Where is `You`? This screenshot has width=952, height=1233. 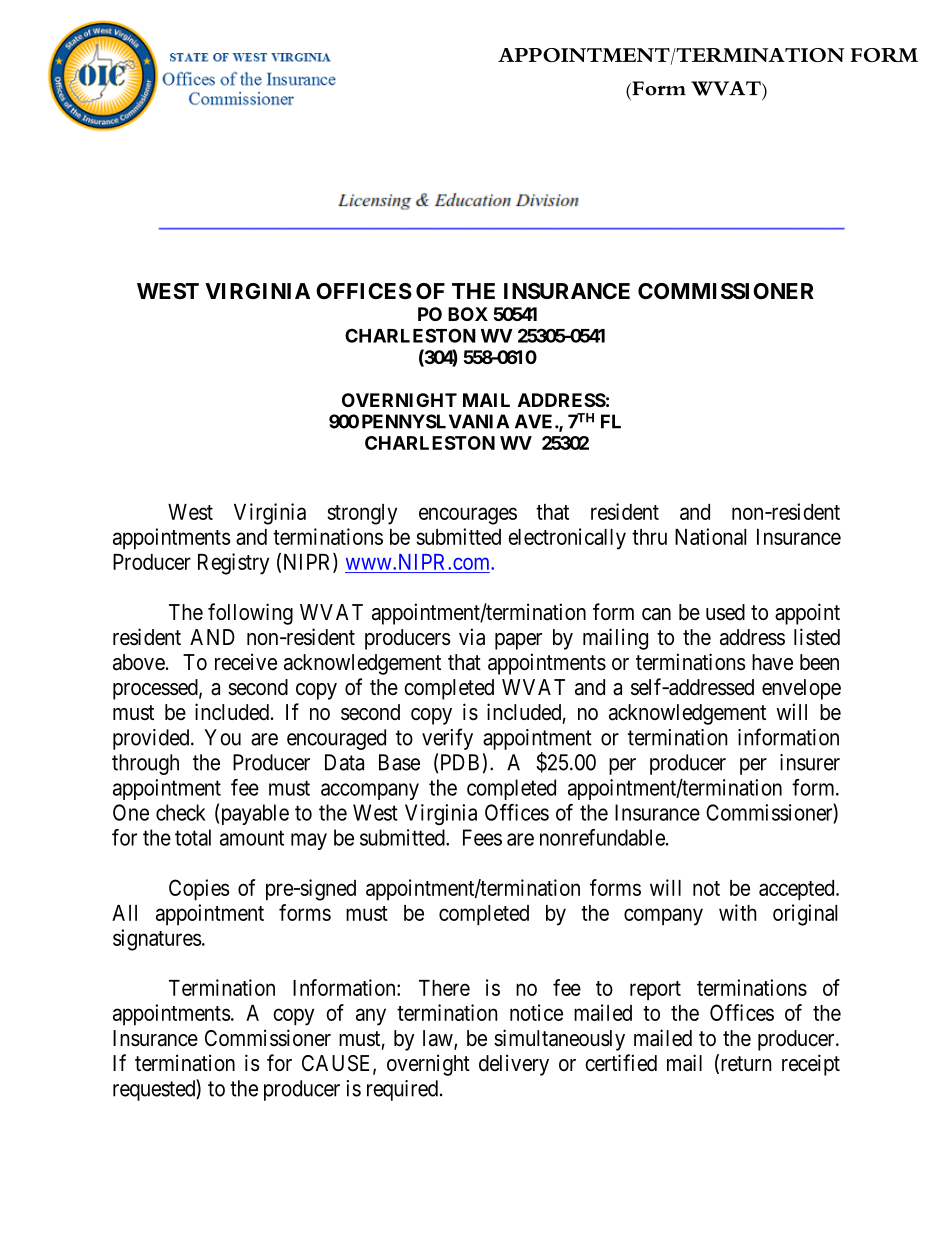
You is located at coordinates (222, 737).
